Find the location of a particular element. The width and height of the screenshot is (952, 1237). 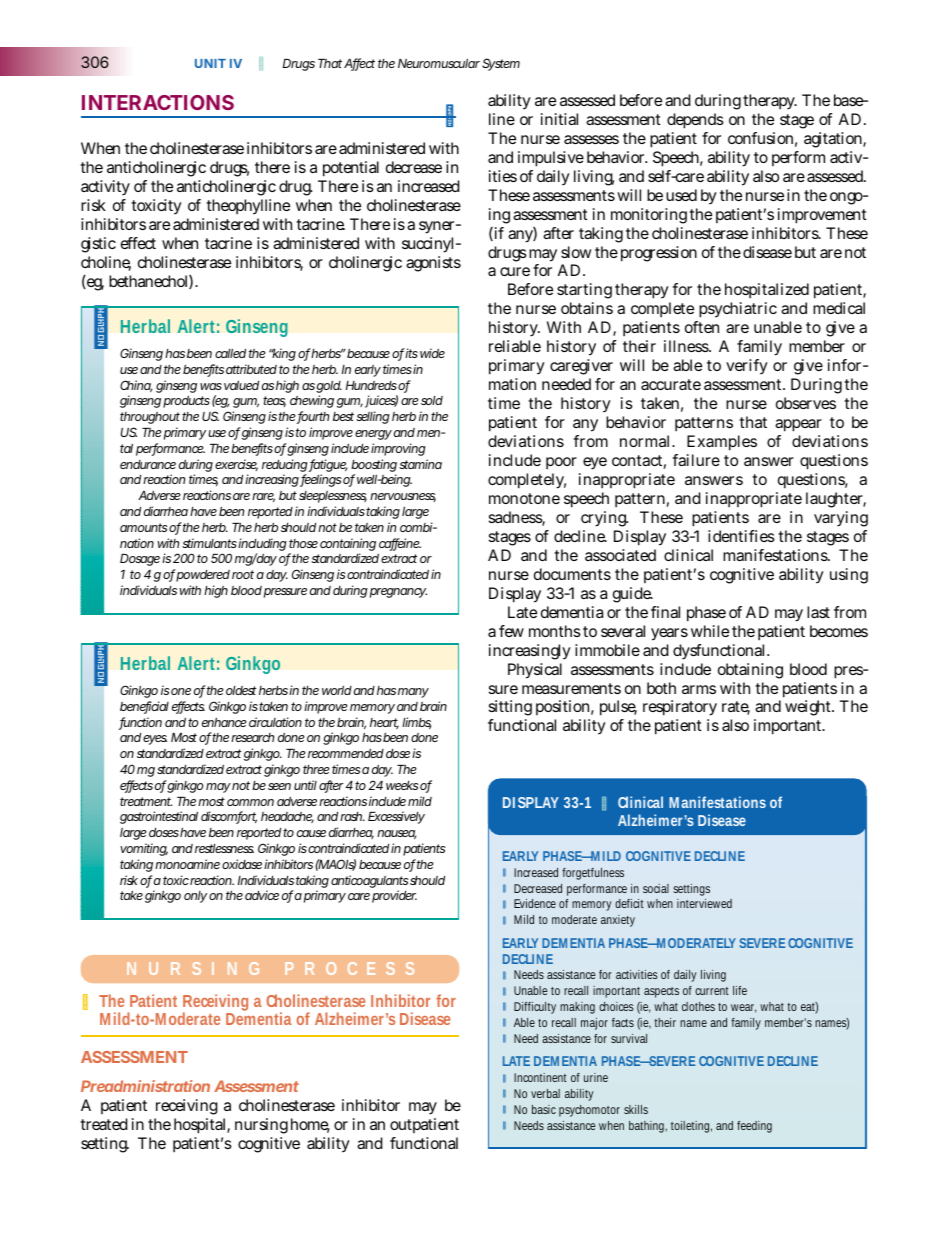

weight is located at coordinates (809, 708).
